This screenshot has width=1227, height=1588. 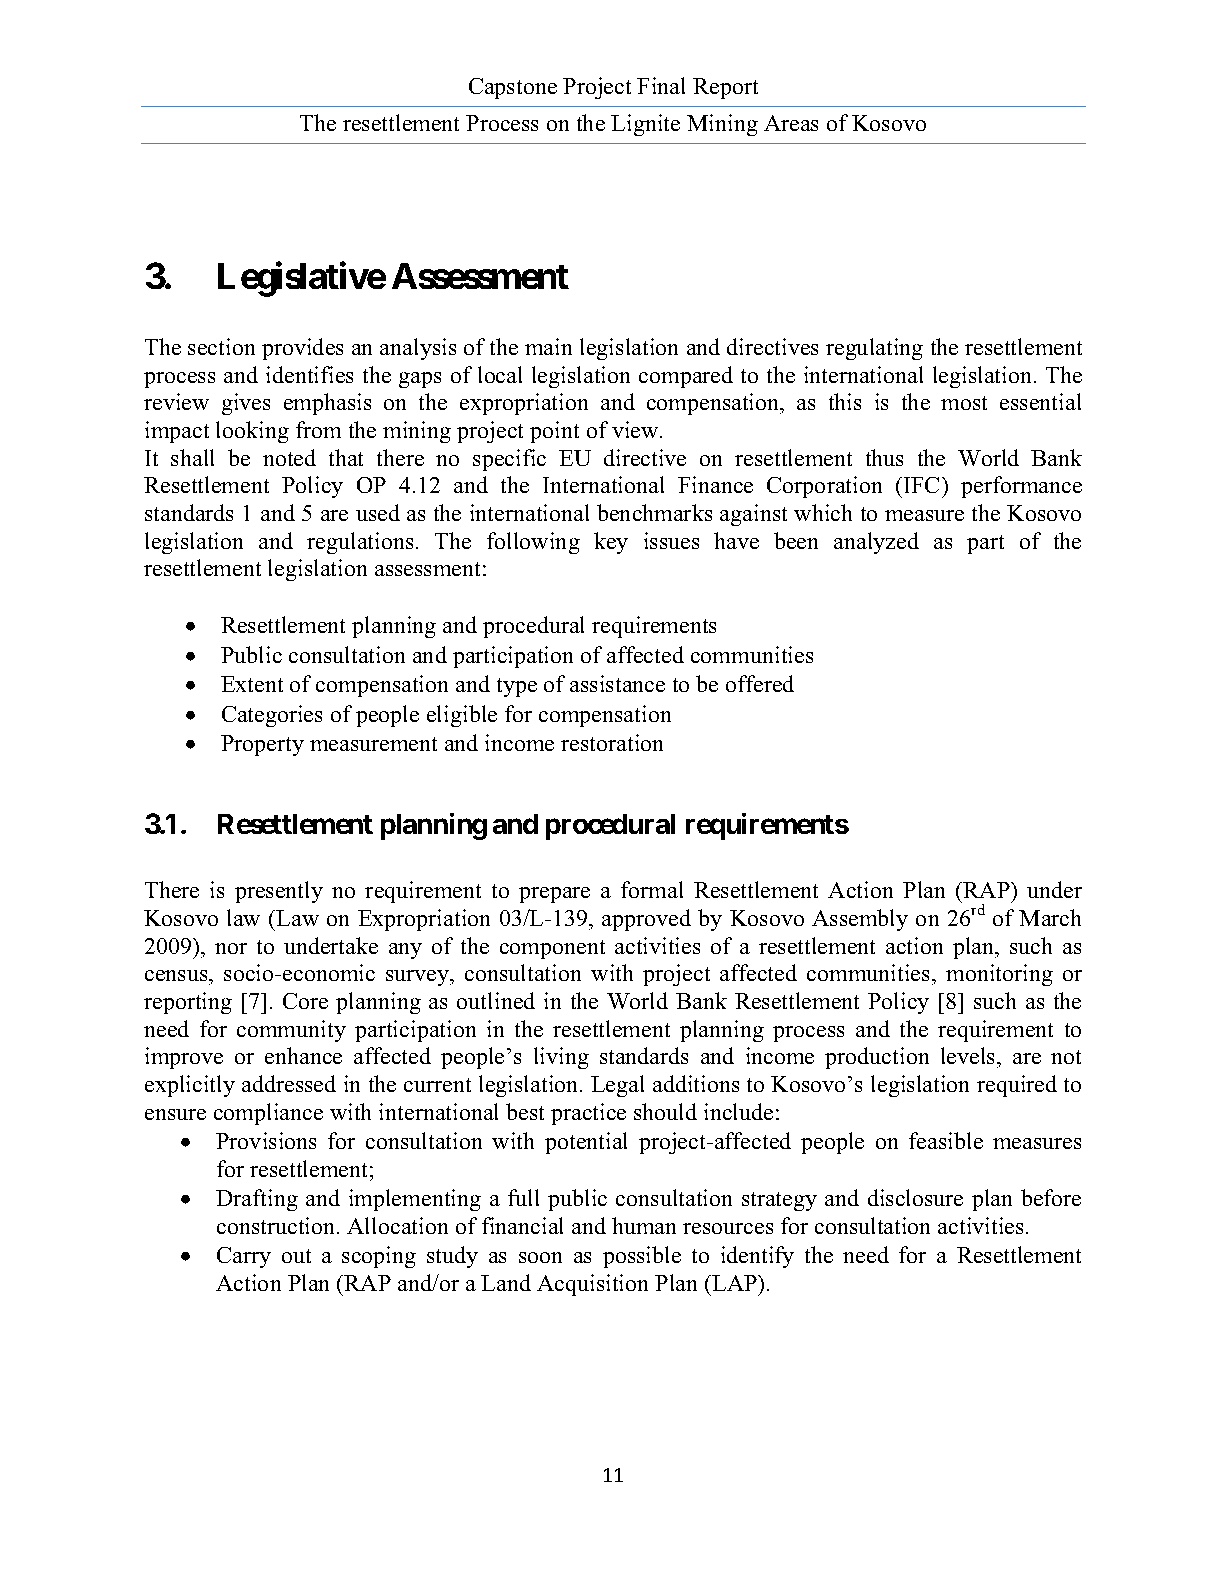 What do you see at coordinates (277, 1225) in the screenshot?
I see `construction` at bounding box center [277, 1225].
